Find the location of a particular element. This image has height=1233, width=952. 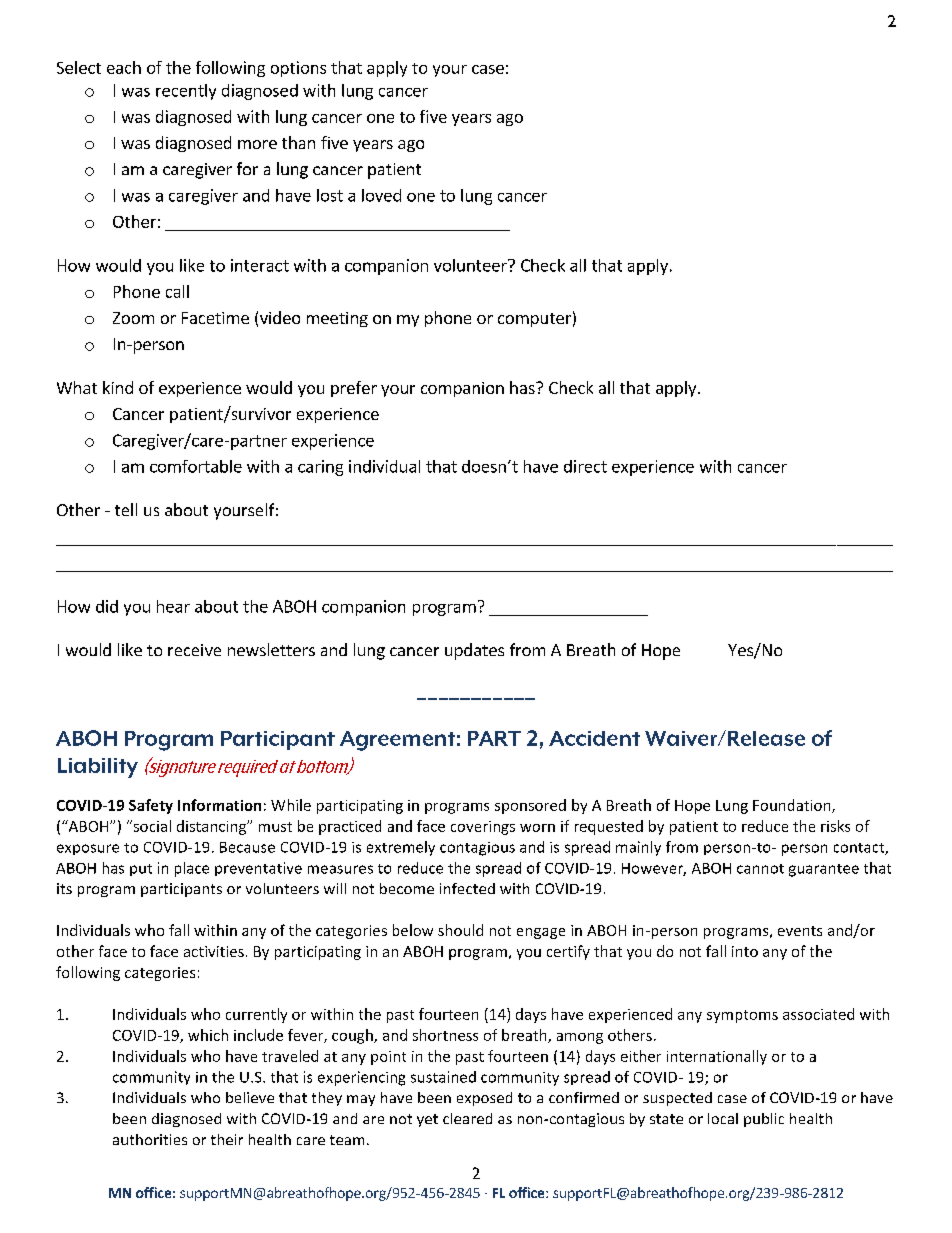

recently is located at coordinates (186, 92).
